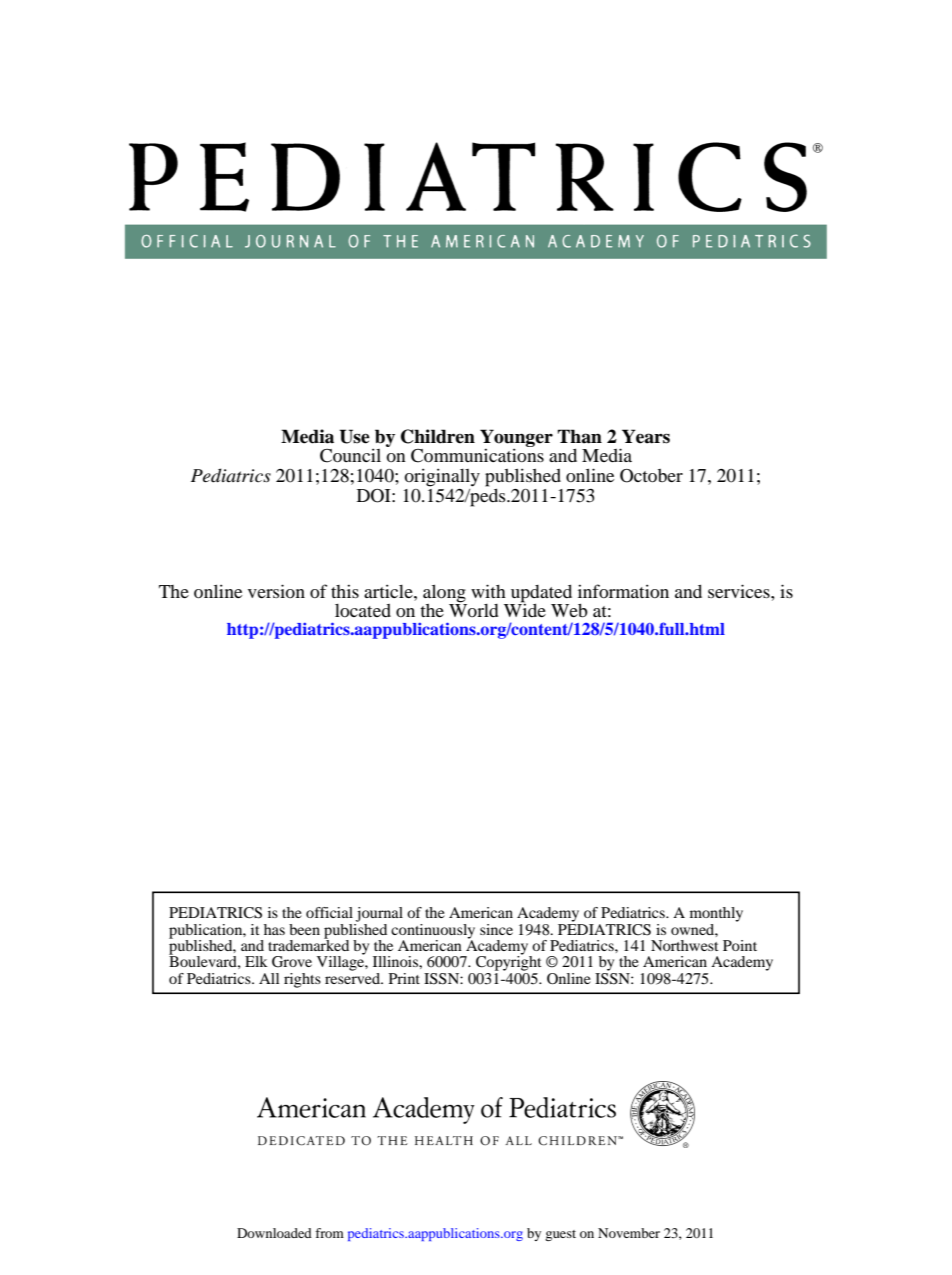 The height and width of the document is (1275, 952). I want to click on Communications, so click(477, 455).
